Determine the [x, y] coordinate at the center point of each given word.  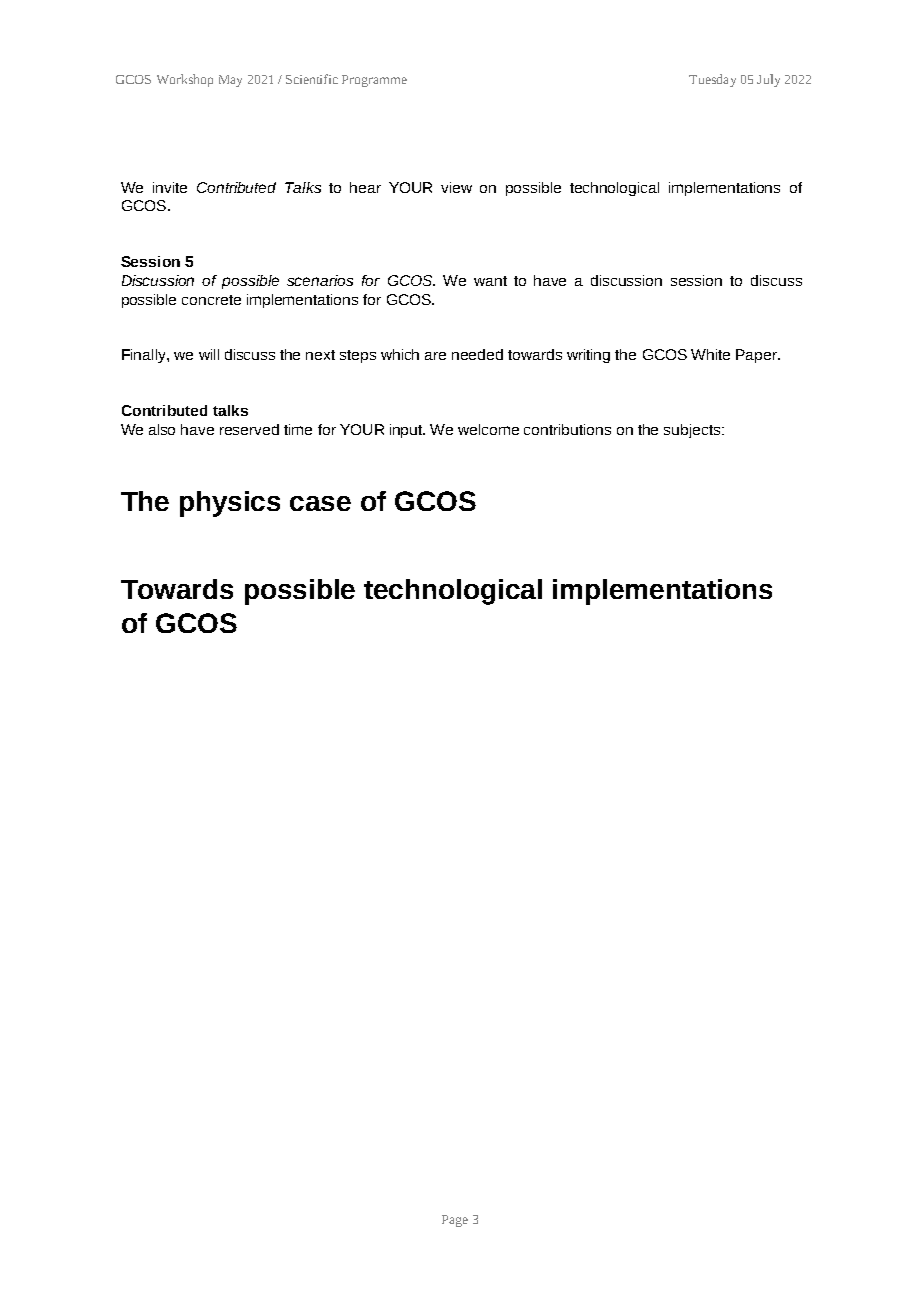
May [230, 81]
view [456, 187]
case [320, 503]
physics [230, 504]
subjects [693, 431]
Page [455, 1221]
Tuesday [712, 80]
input [407, 431]
